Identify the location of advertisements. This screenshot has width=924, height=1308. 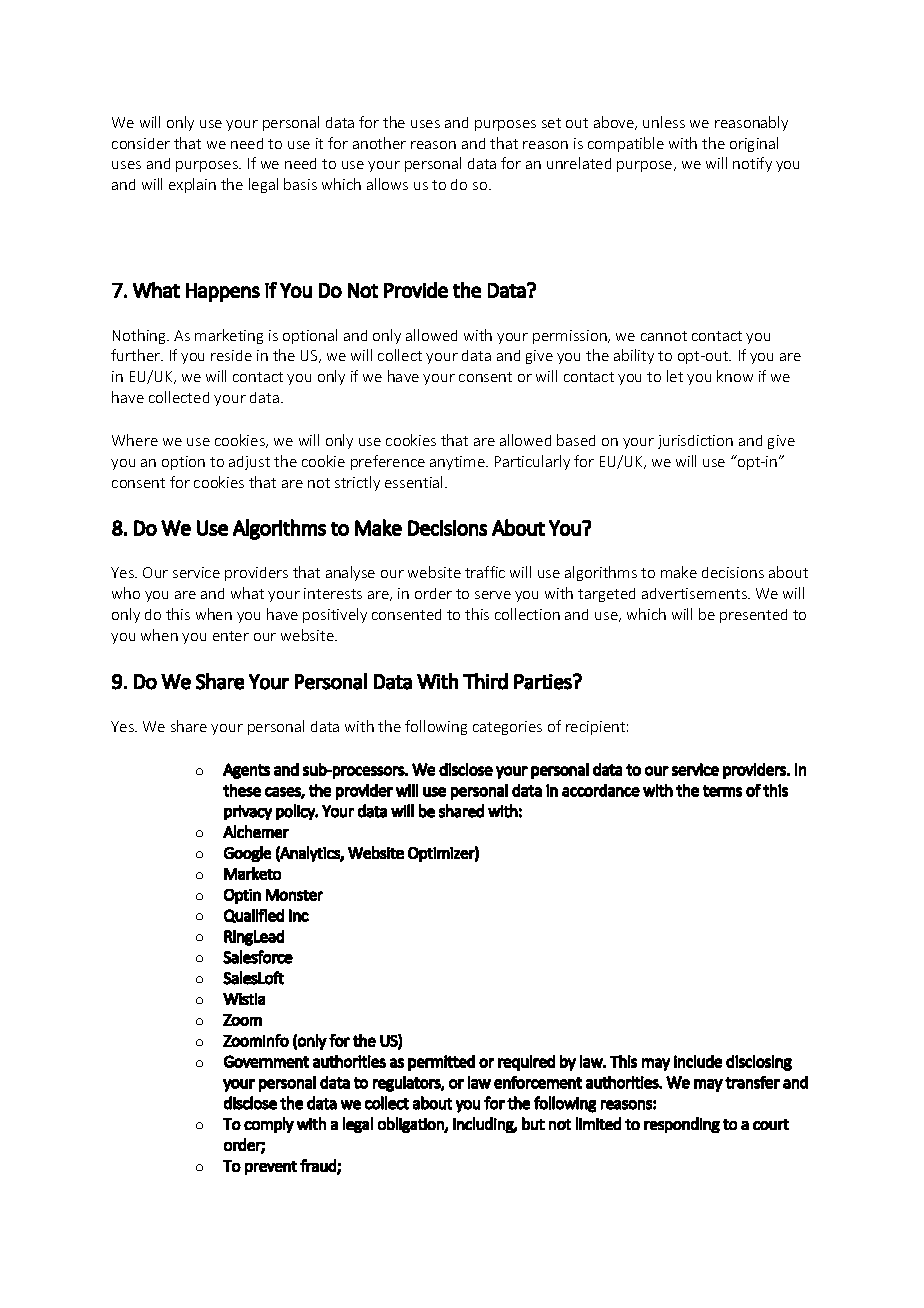
(695, 593).
